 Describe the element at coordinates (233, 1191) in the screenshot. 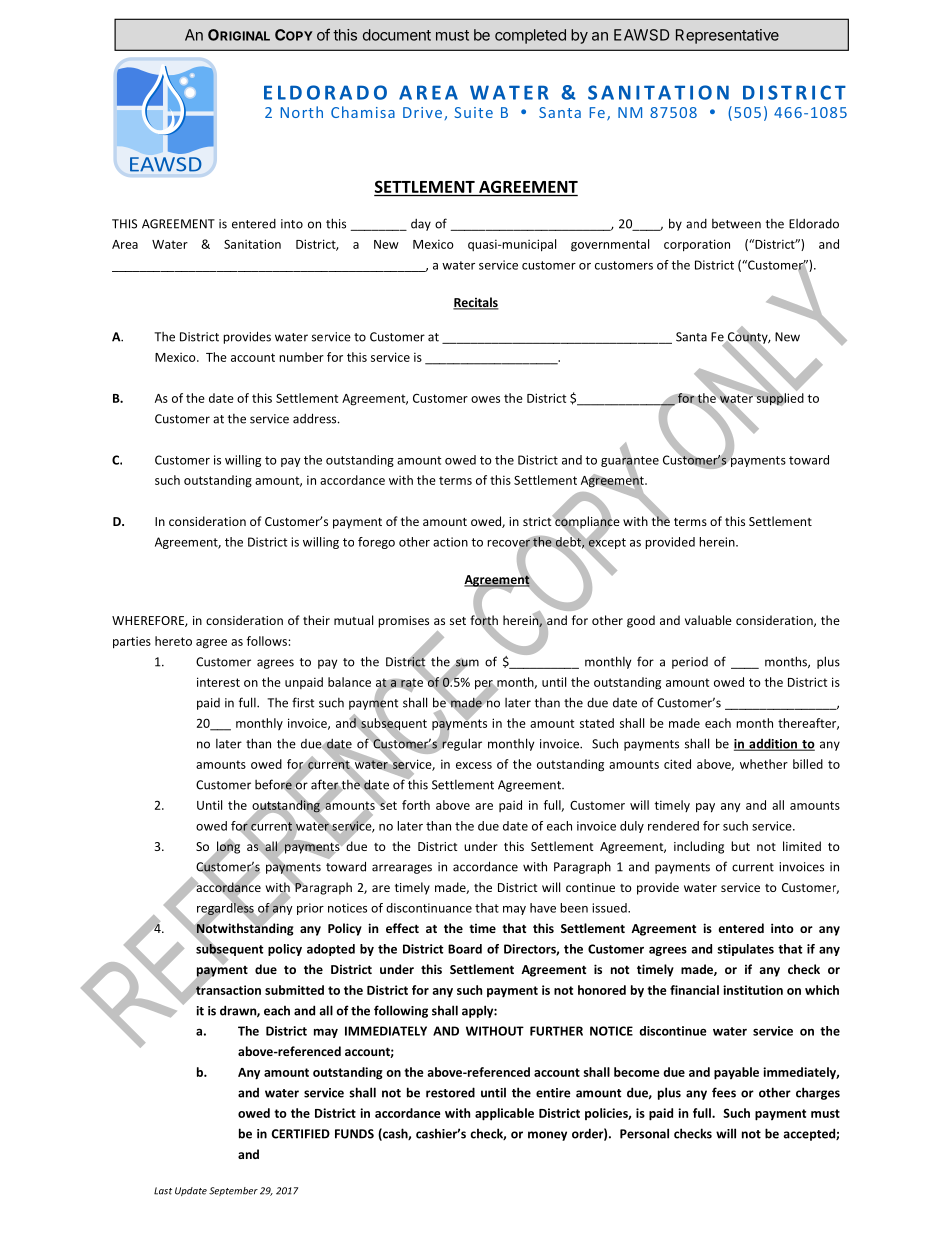

I see `September` at that location.
